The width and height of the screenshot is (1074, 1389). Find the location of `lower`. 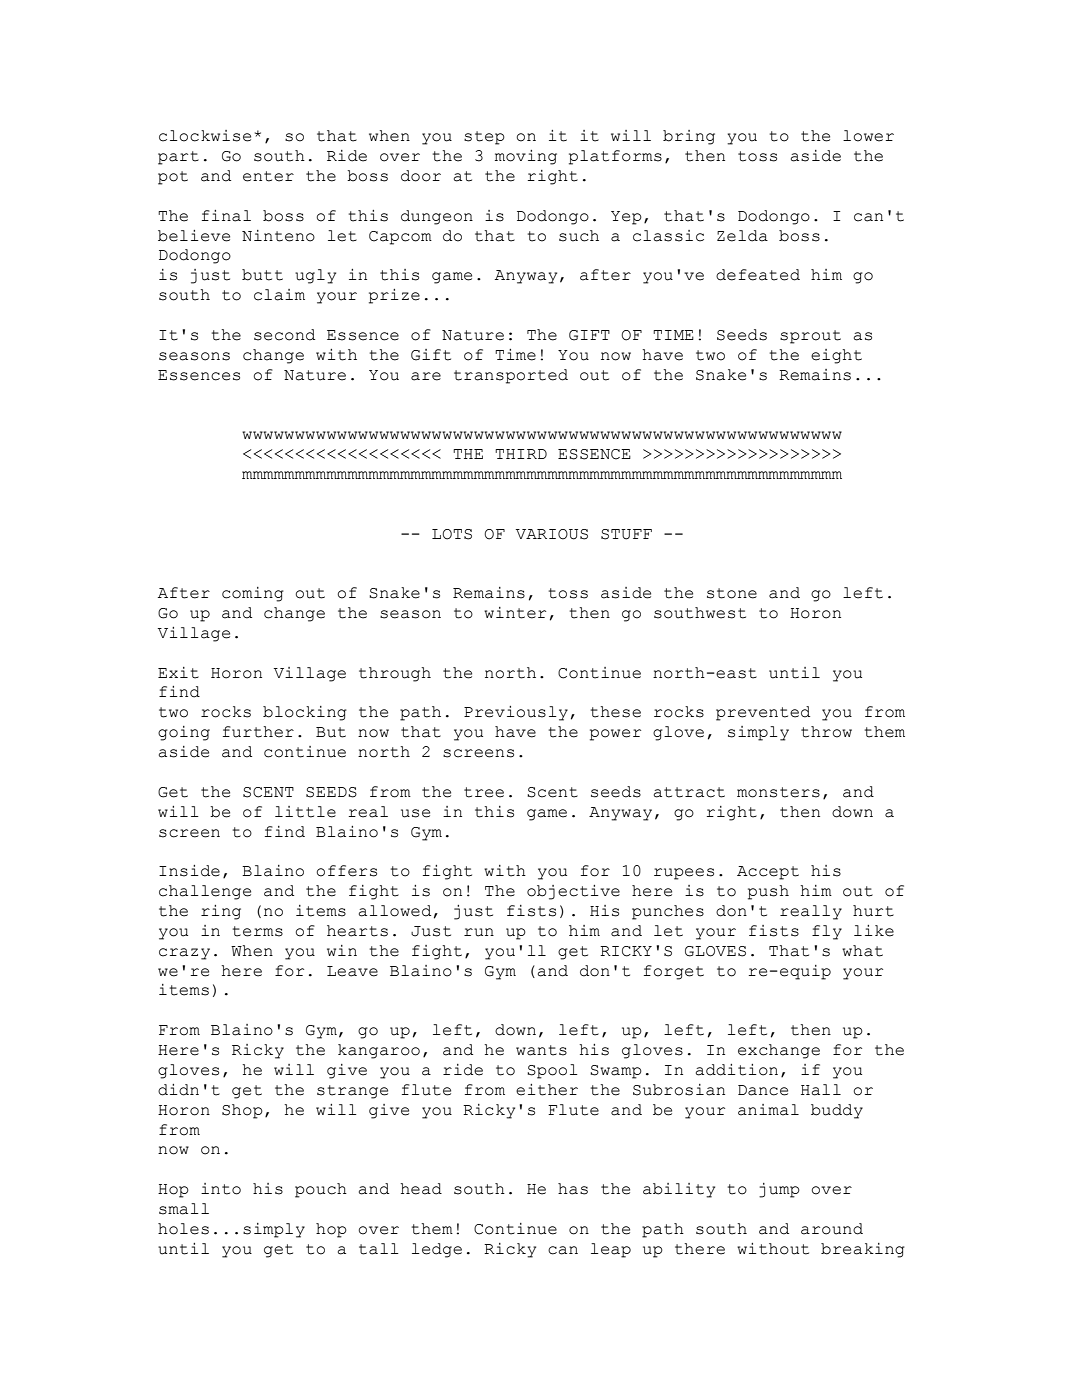

lower is located at coordinates (868, 136).
